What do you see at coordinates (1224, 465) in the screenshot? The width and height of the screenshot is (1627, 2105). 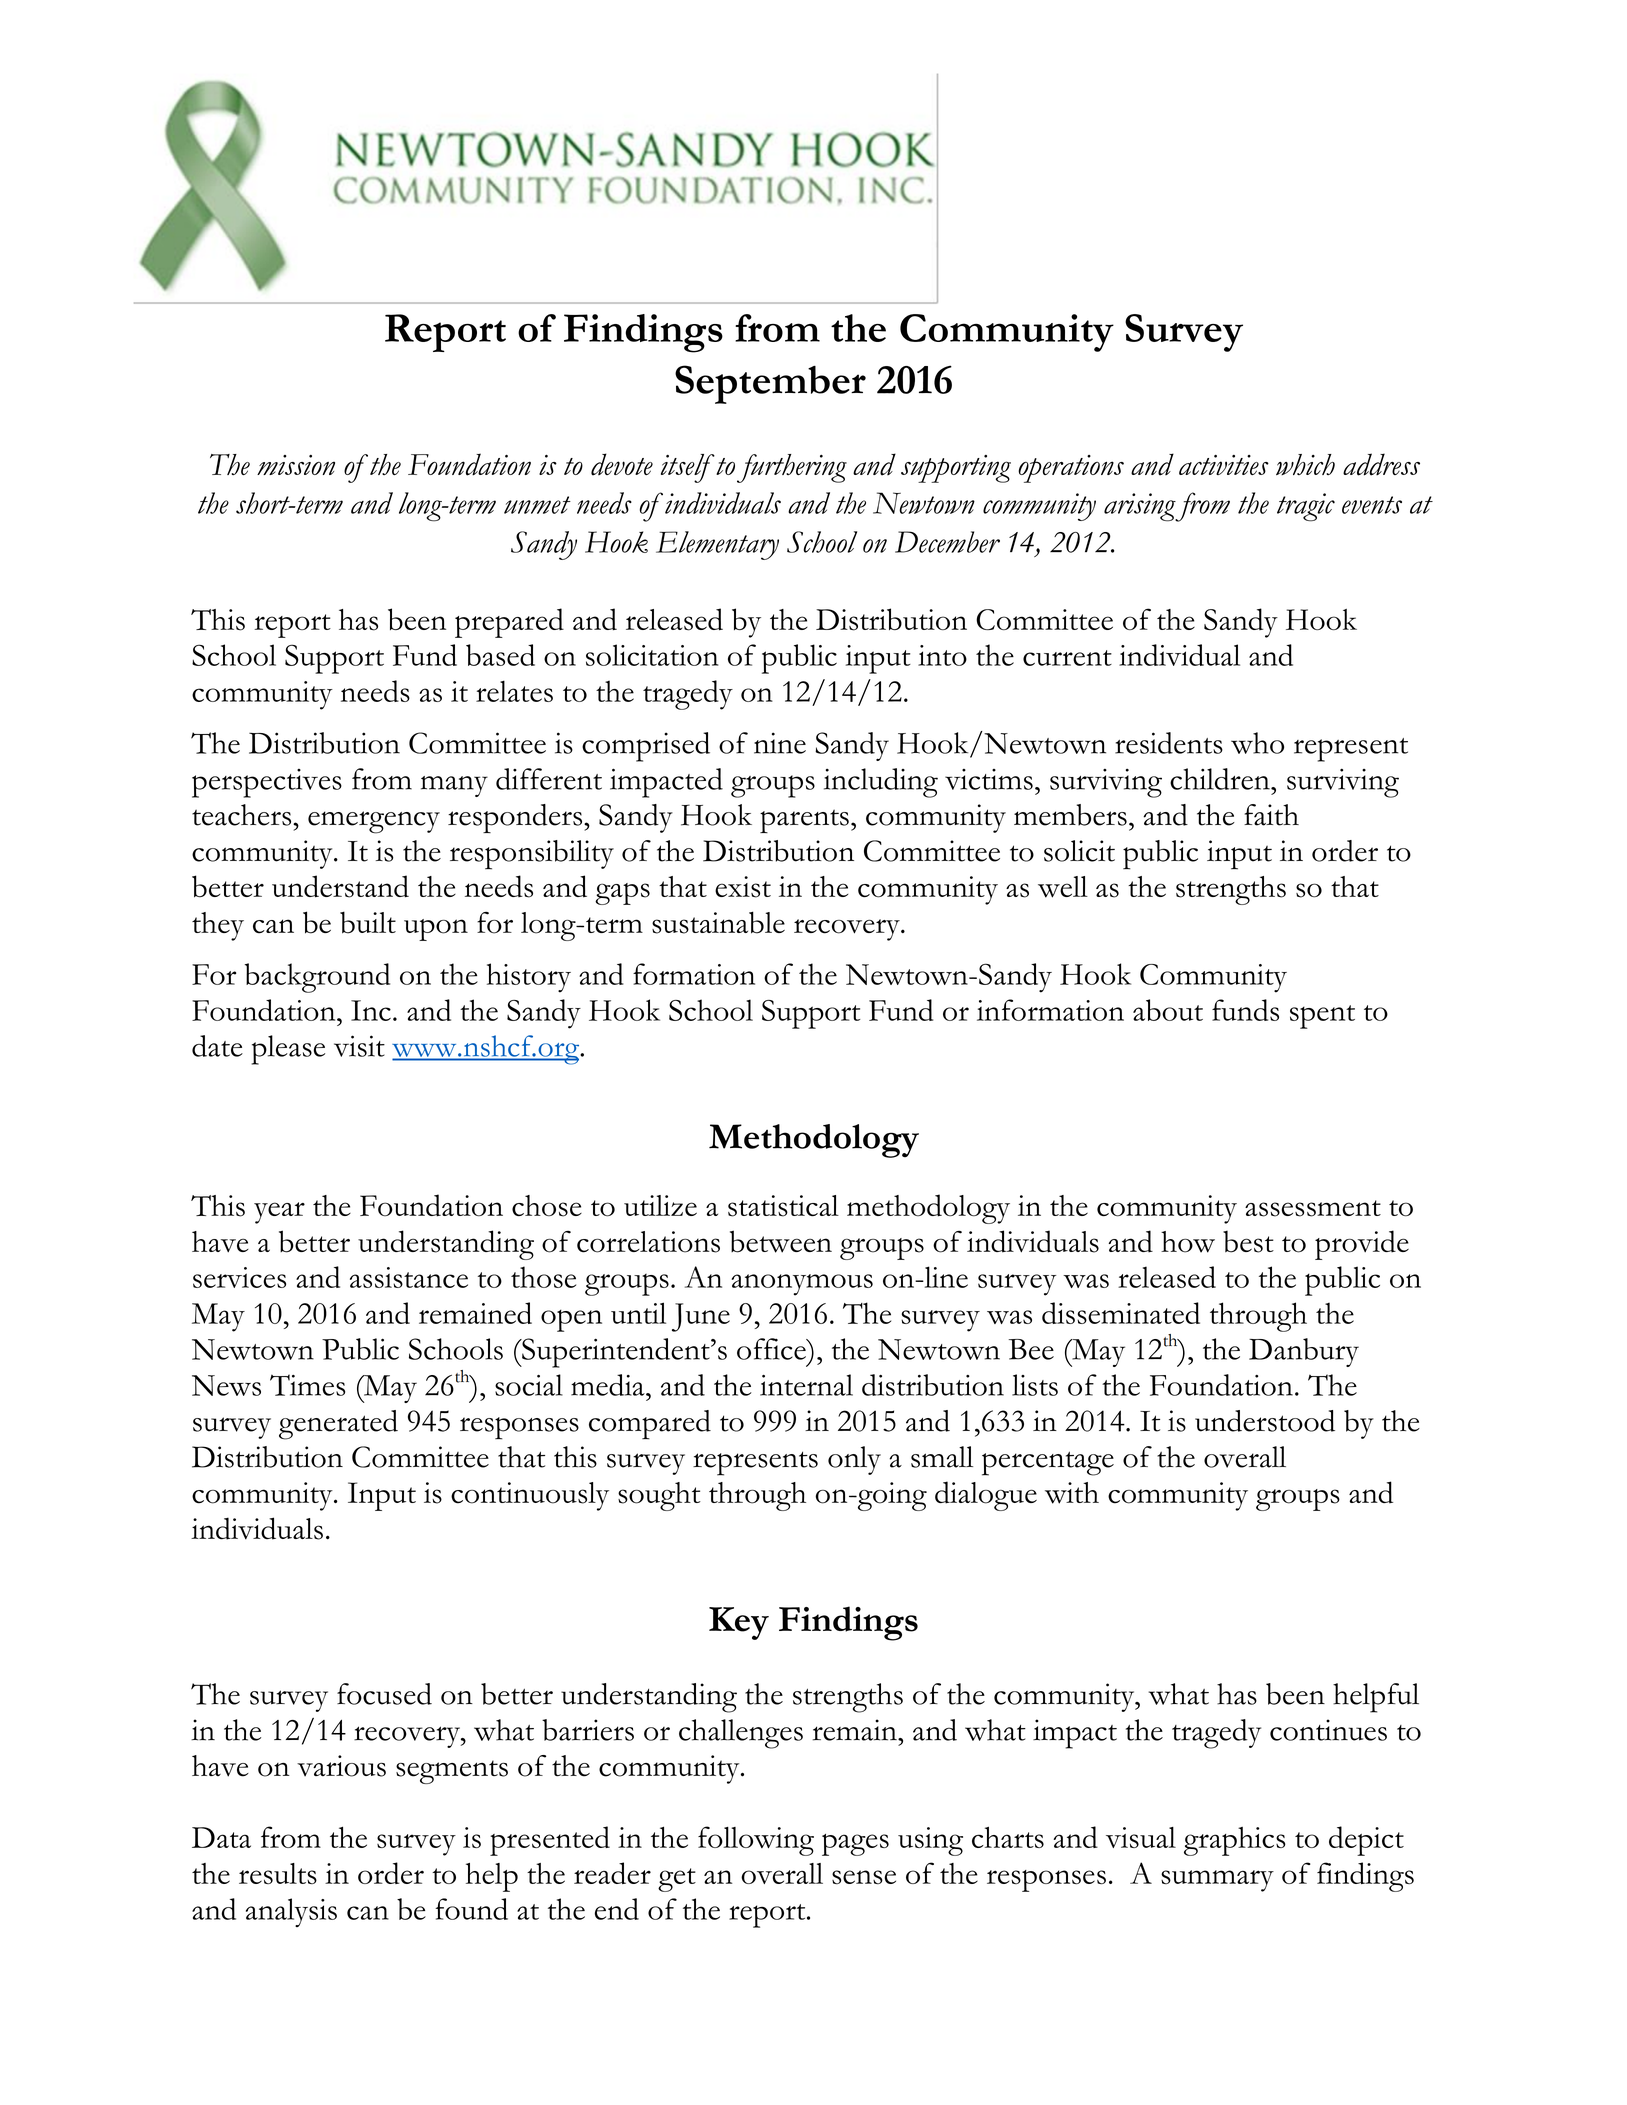 I see `activities` at bounding box center [1224, 465].
